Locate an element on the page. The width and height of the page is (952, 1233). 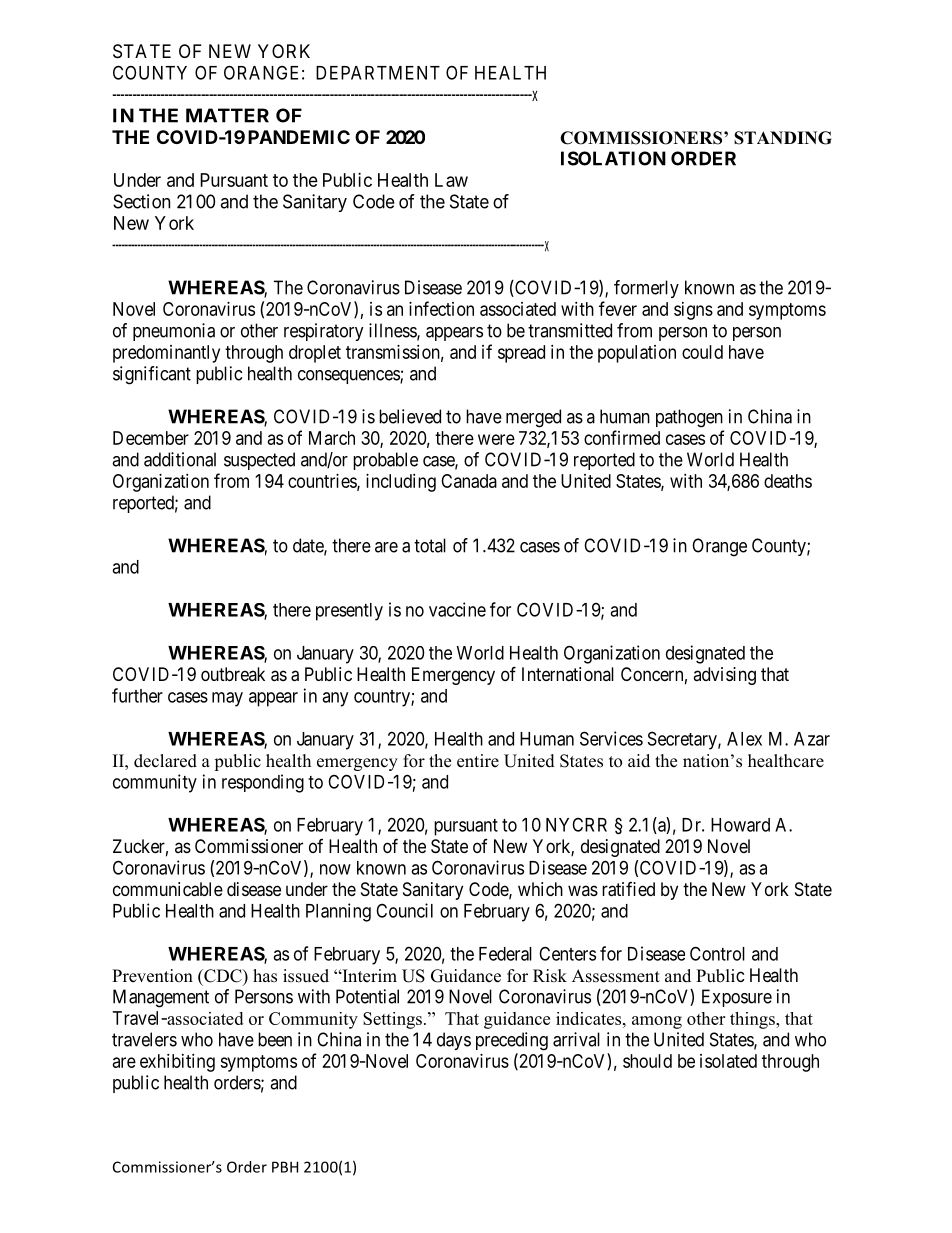
Alex is located at coordinates (744, 739).
